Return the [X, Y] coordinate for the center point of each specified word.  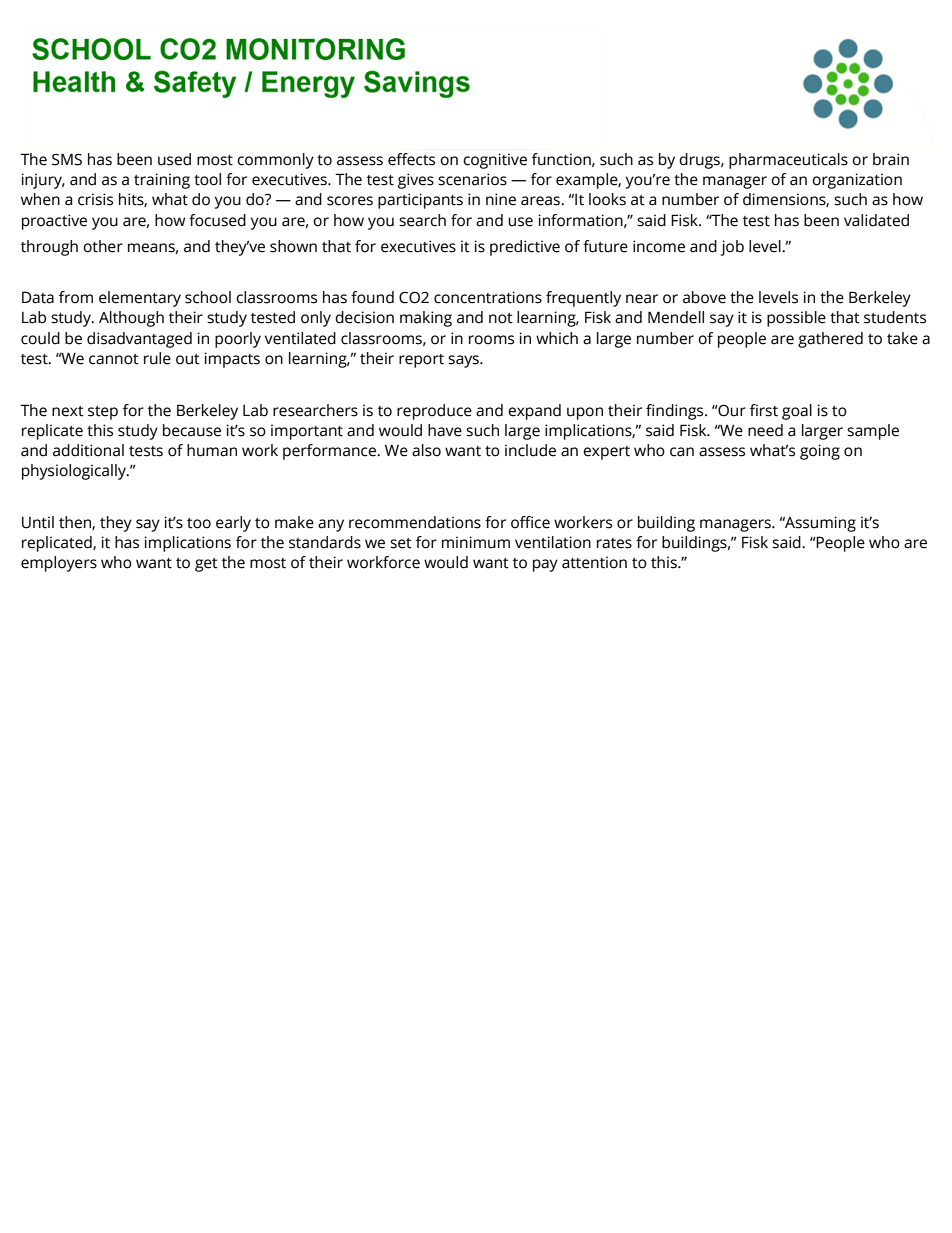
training [162, 181]
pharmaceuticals [788, 161]
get [206, 565]
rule [157, 358]
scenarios [472, 179]
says [464, 361]
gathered [830, 340]
